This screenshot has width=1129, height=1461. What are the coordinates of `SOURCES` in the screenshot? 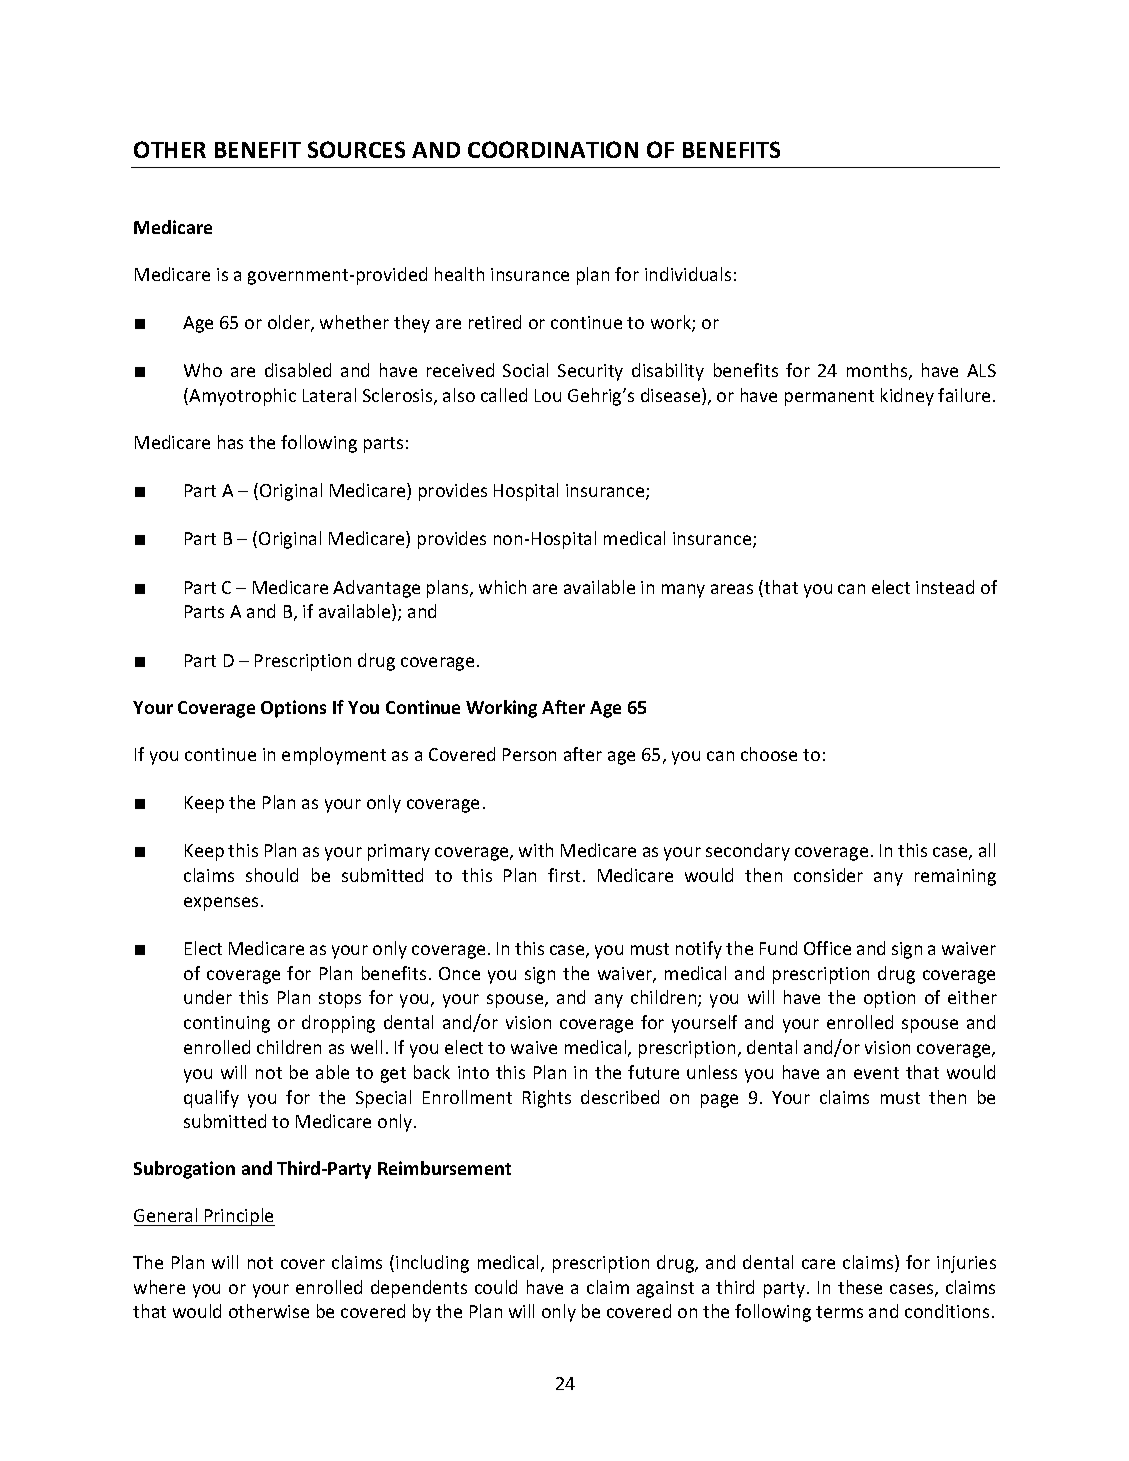 It's located at (356, 149).
